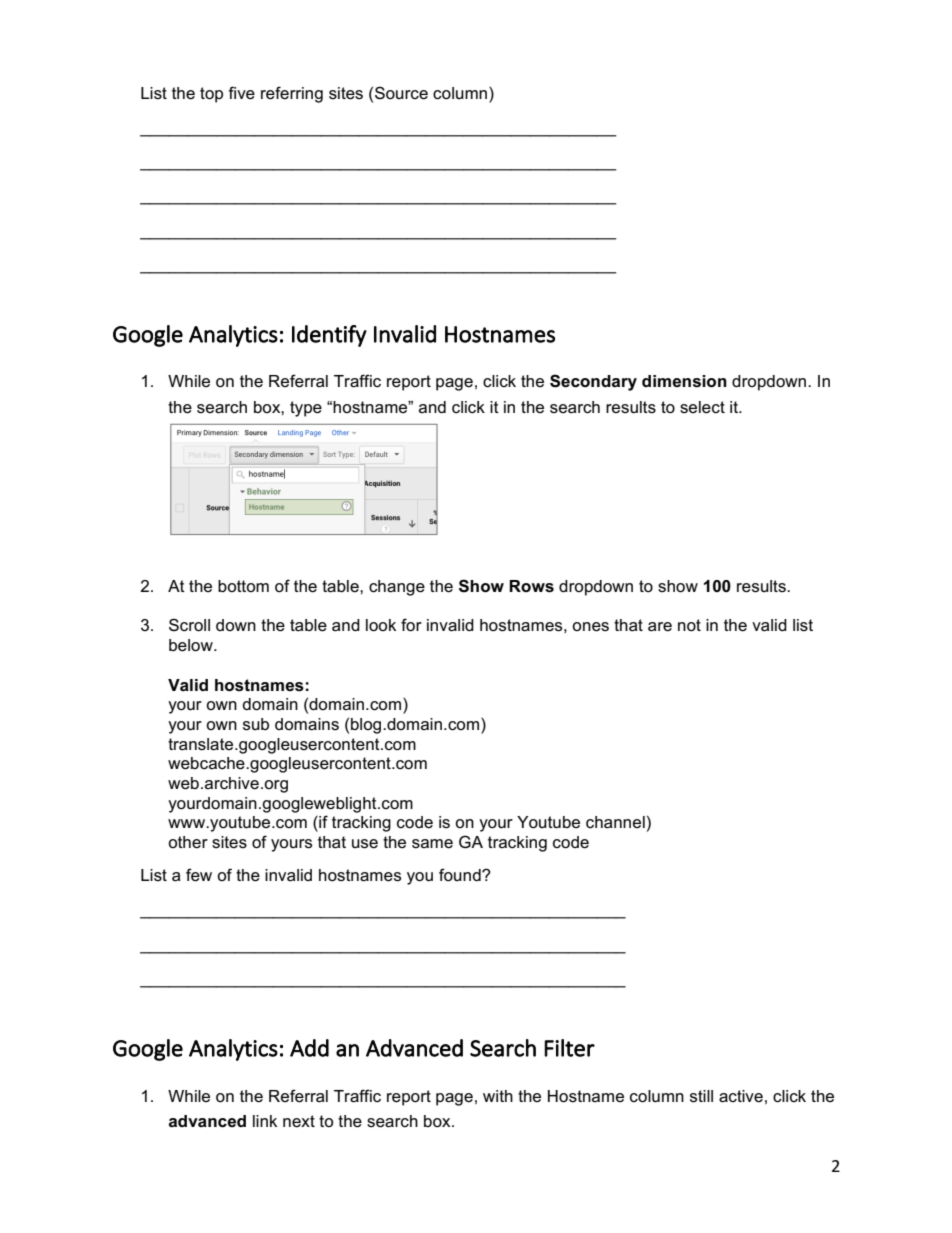  I want to click on five, so click(241, 93).
